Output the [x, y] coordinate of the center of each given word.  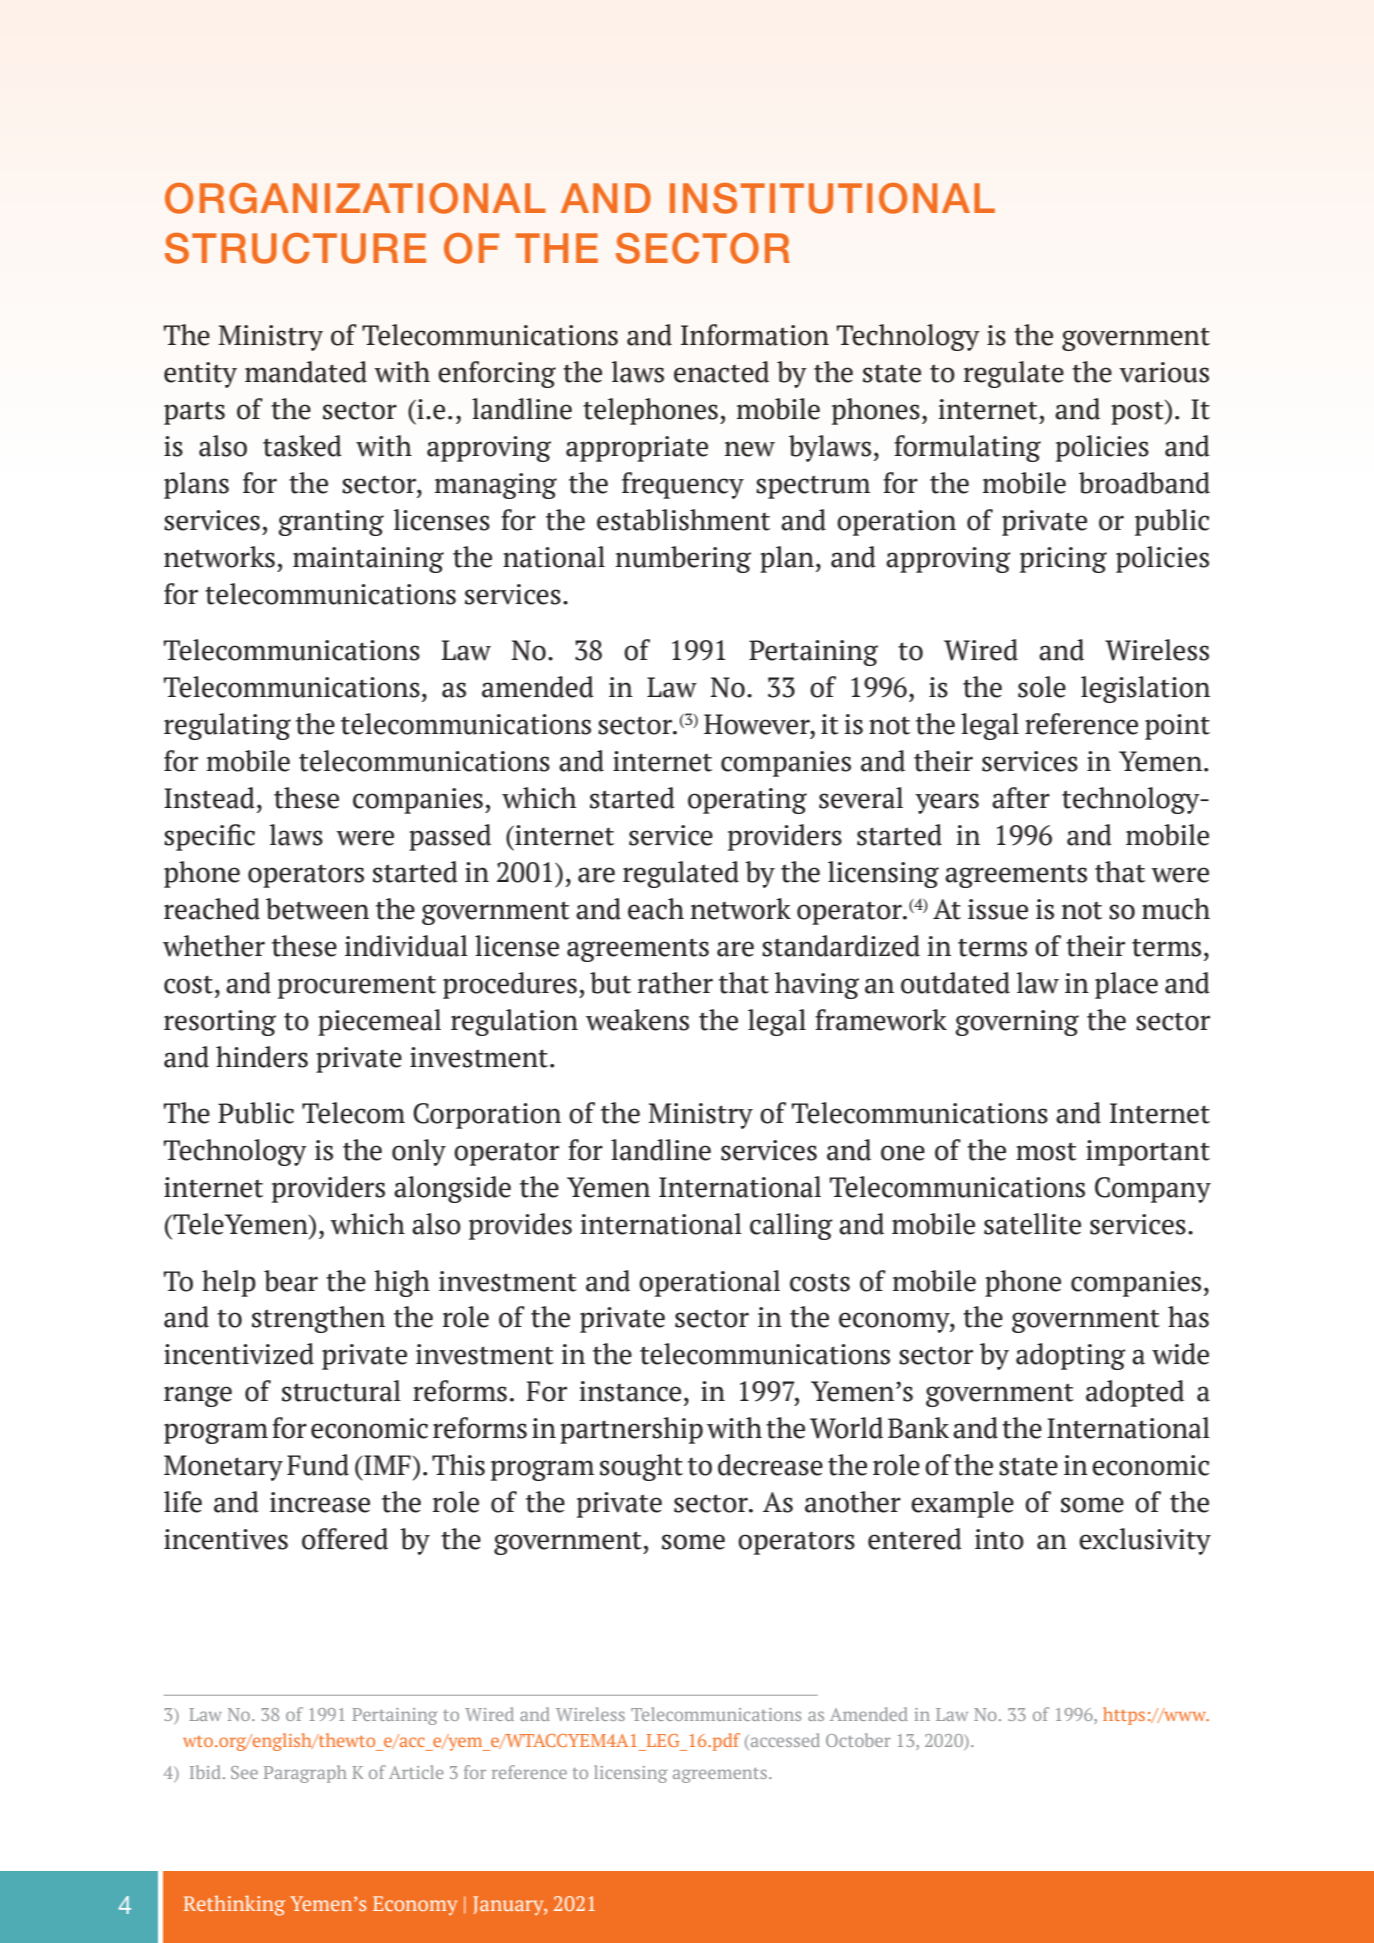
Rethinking [234, 1905]
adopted [1135, 1393]
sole [1042, 687]
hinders [262, 1057]
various [1164, 372]
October [858, 1740]
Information [755, 335]
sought [641, 1467]
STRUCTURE [295, 248]
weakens [637, 1020]
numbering [683, 559]
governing [1017, 1023]
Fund [318, 1465]
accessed [784, 1740]
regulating [227, 726]
